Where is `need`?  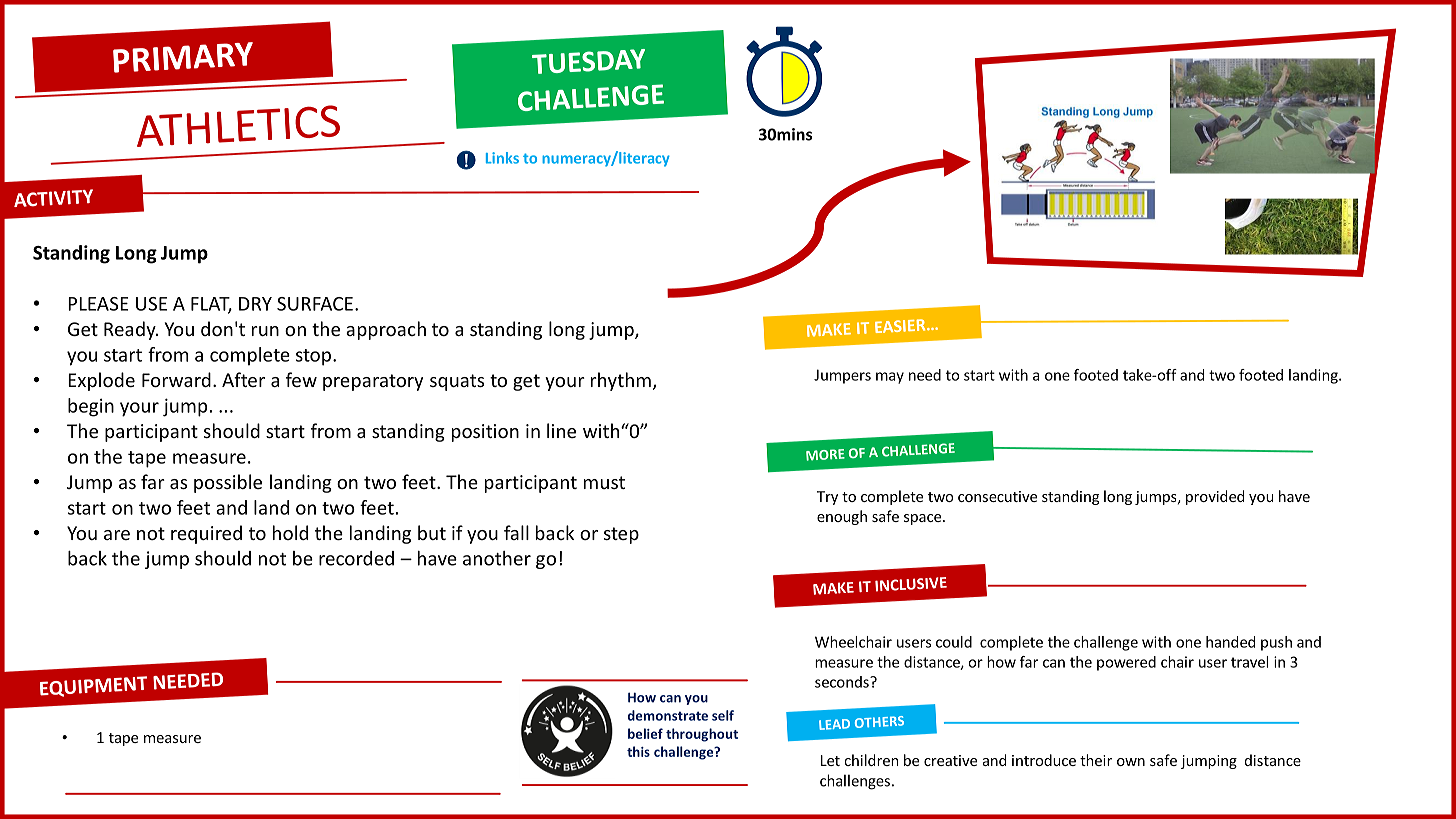 need is located at coordinates (925, 375).
